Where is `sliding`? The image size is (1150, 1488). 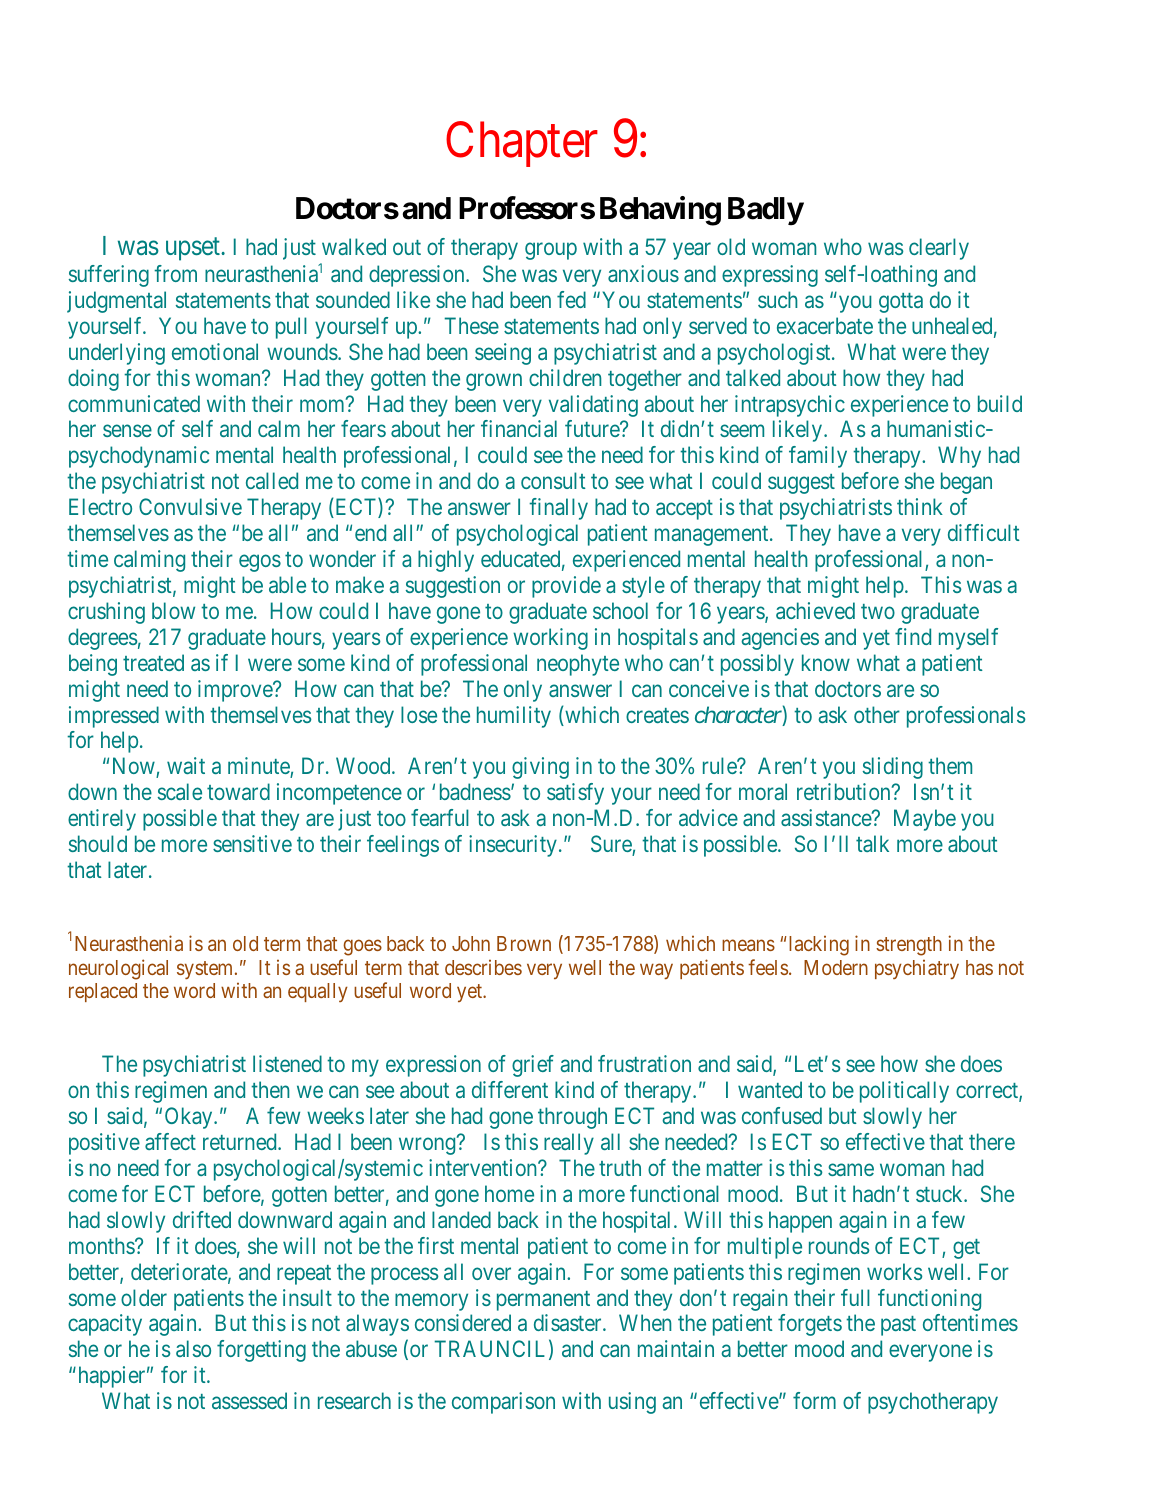 sliding is located at coordinates (893, 768).
